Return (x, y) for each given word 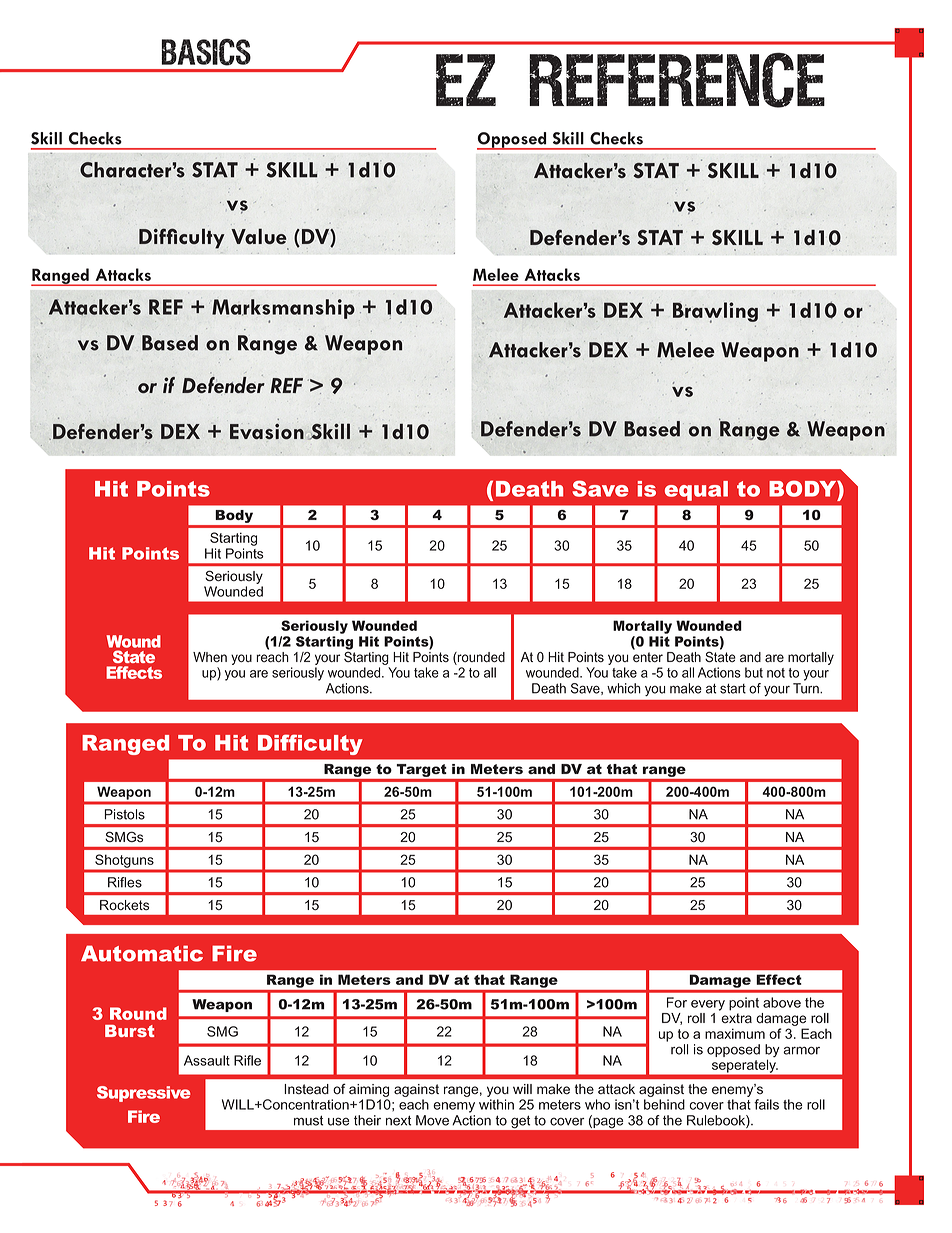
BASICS (206, 52)
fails (766, 1104)
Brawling (715, 312)
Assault (207, 1060)
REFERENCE (677, 80)
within (496, 1104)
